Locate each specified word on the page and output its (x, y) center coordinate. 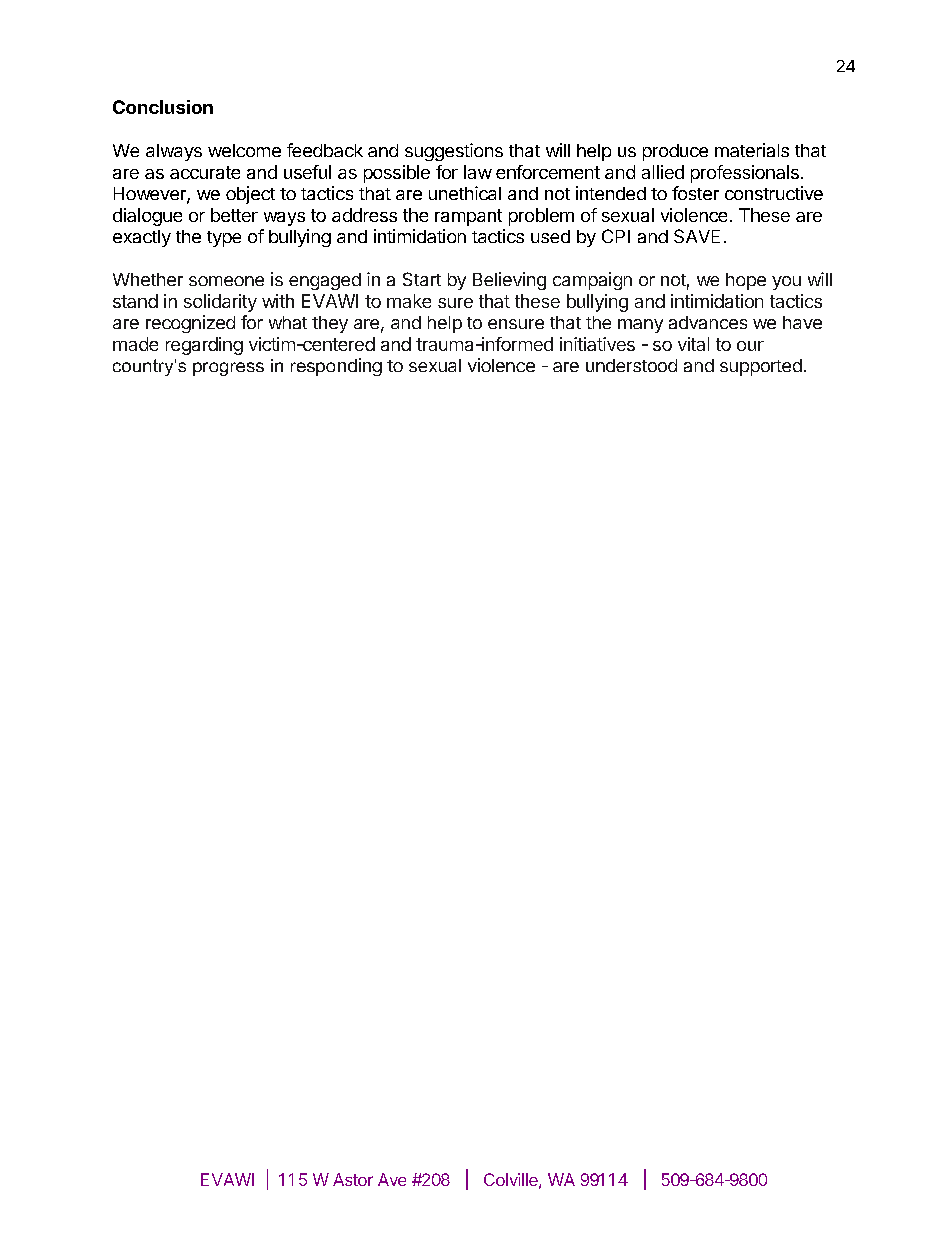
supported (761, 367)
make (409, 301)
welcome (244, 150)
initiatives (597, 344)
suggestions (454, 152)
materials (752, 150)
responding (336, 367)
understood (631, 365)
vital (693, 344)
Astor (353, 1179)
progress (228, 369)
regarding (204, 346)
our (750, 346)
